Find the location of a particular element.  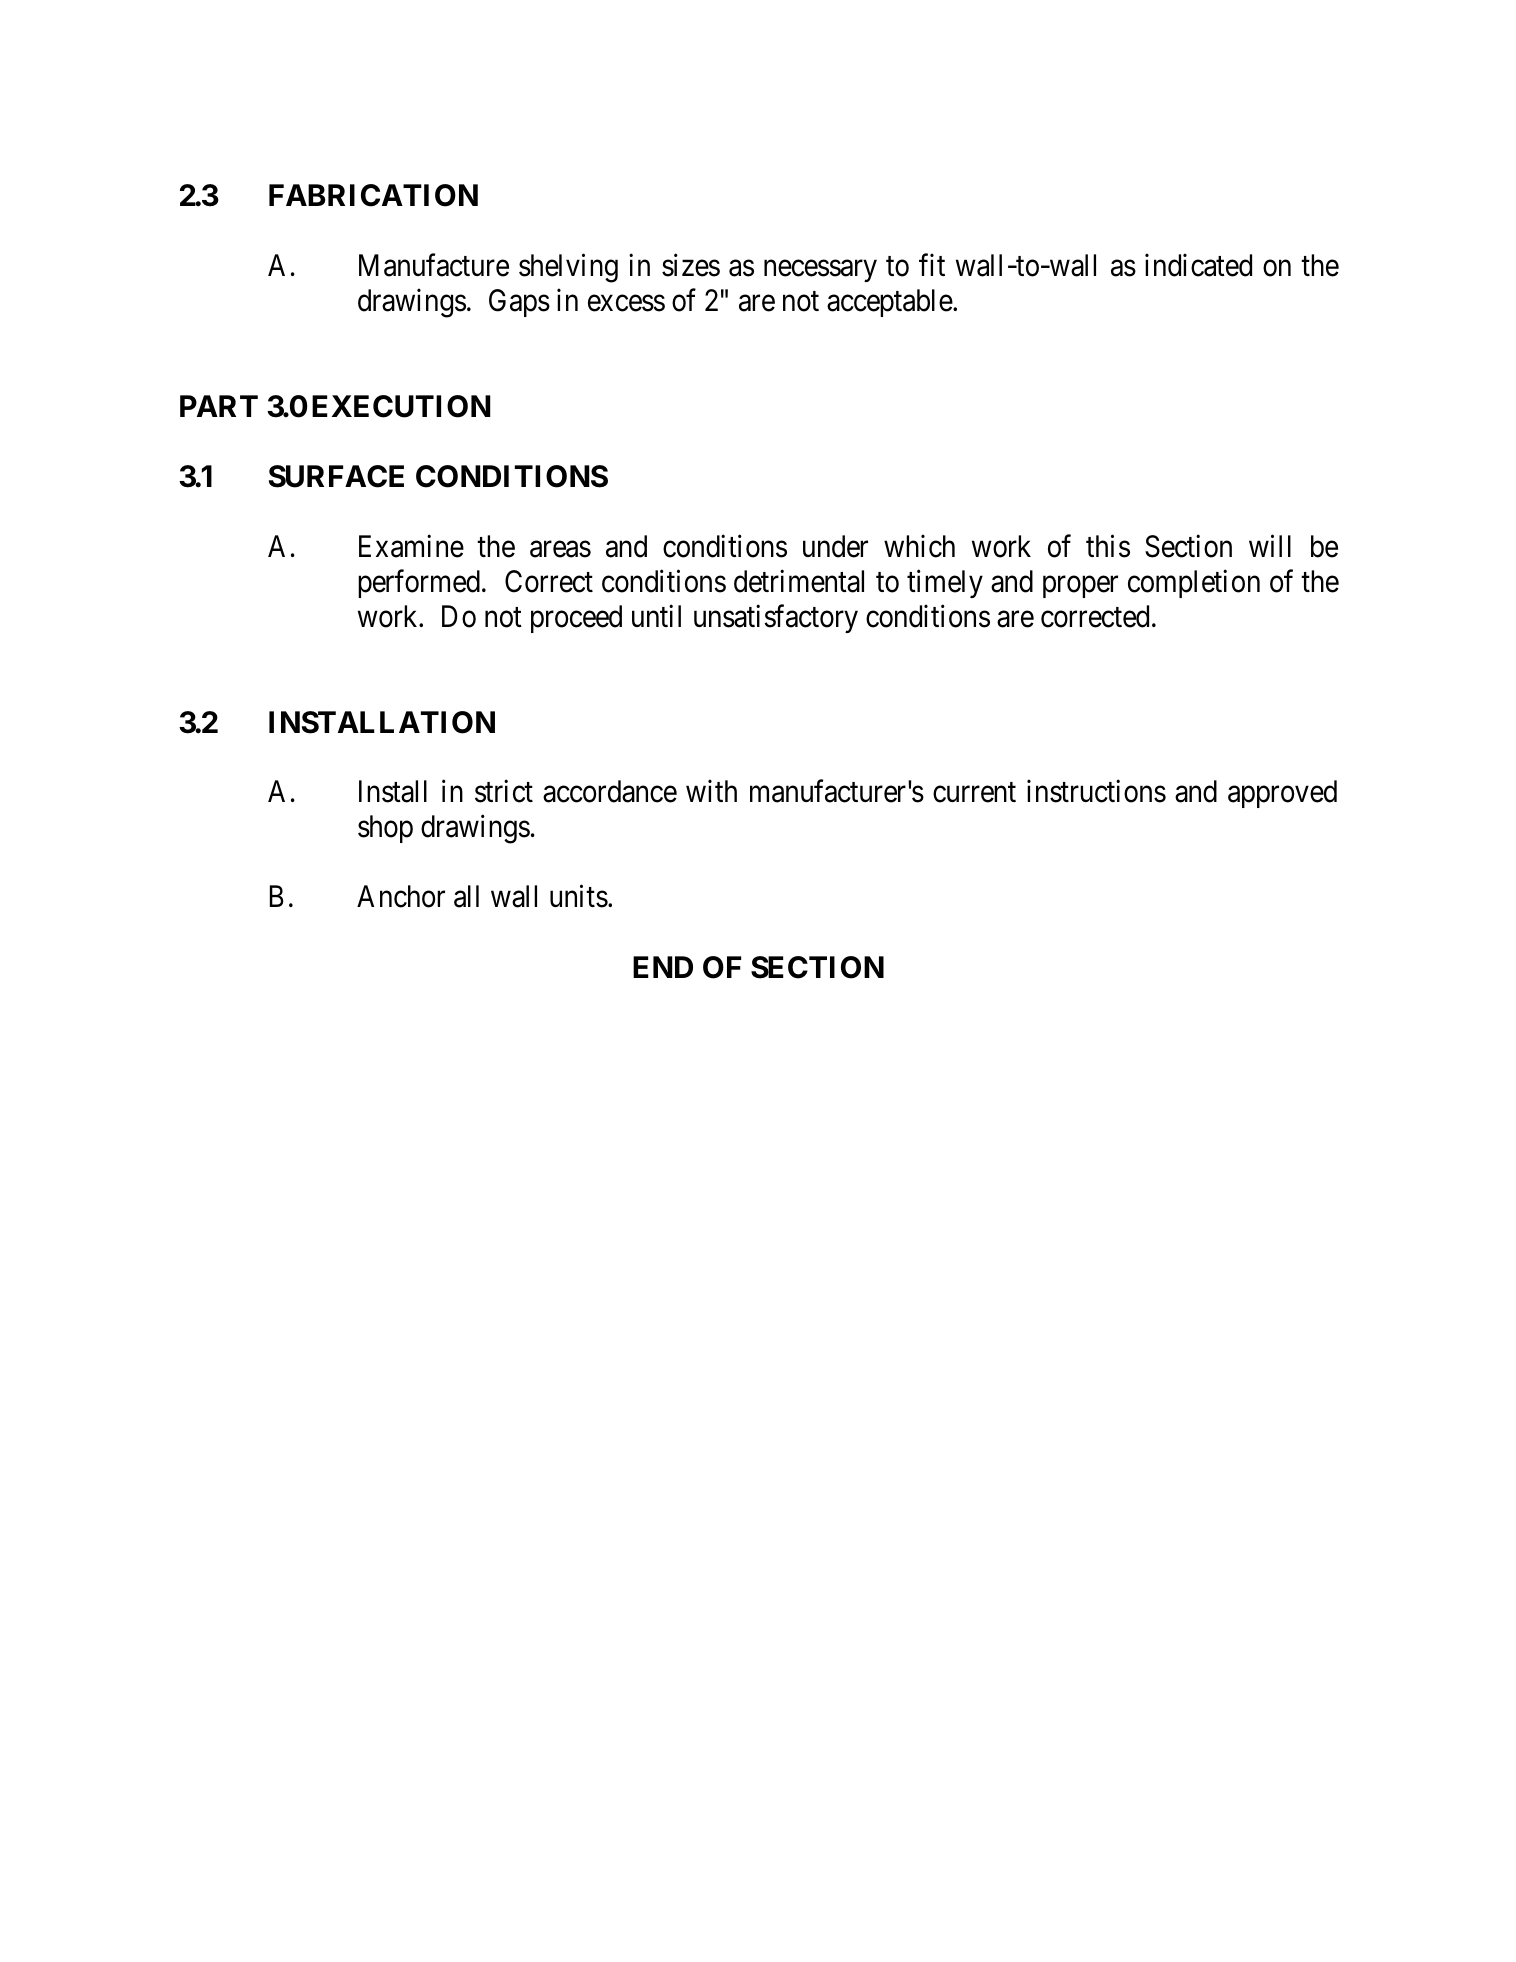

with is located at coordinates (711, 791).
